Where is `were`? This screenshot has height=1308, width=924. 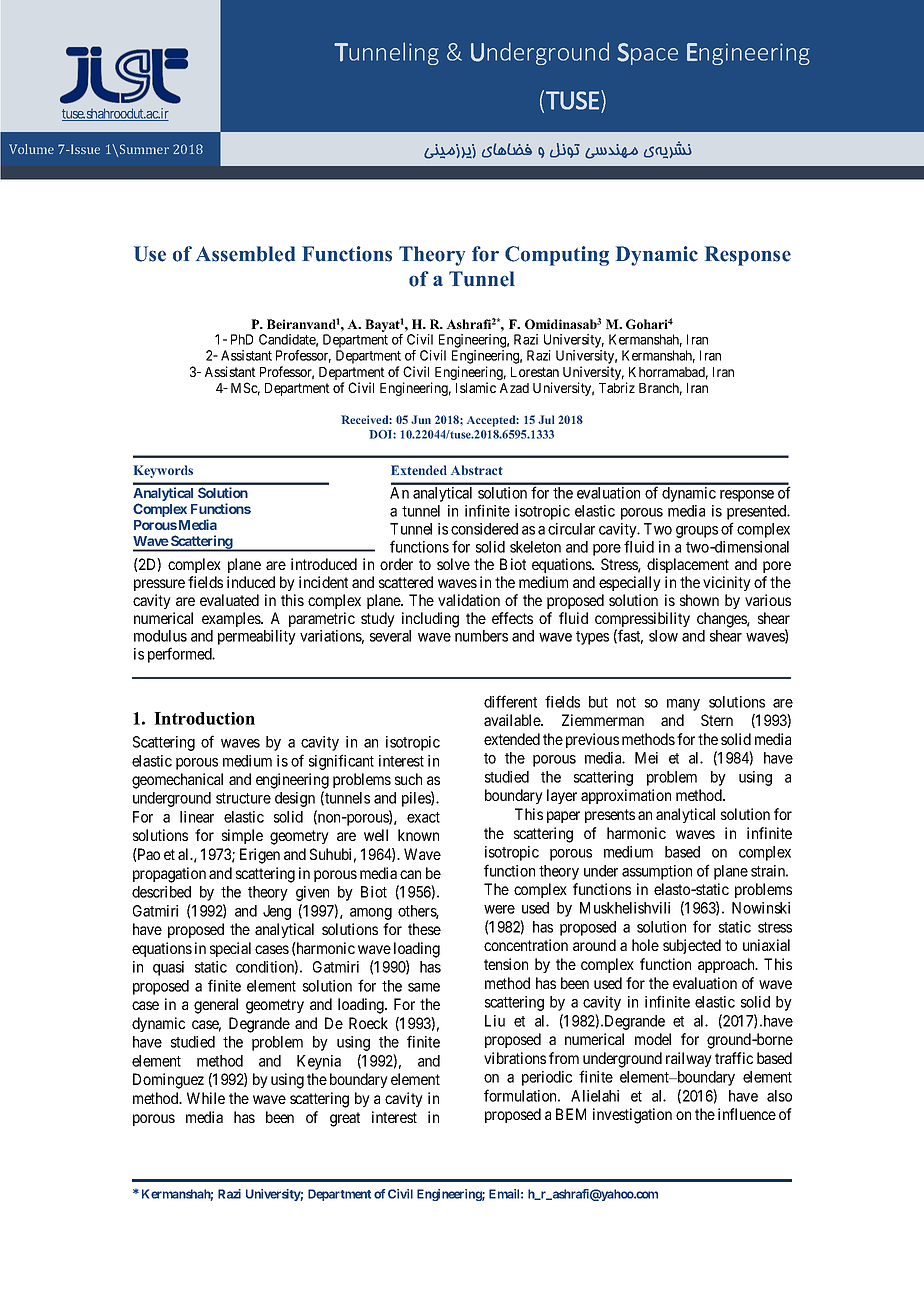
were is located at coordinates (499, 909).
